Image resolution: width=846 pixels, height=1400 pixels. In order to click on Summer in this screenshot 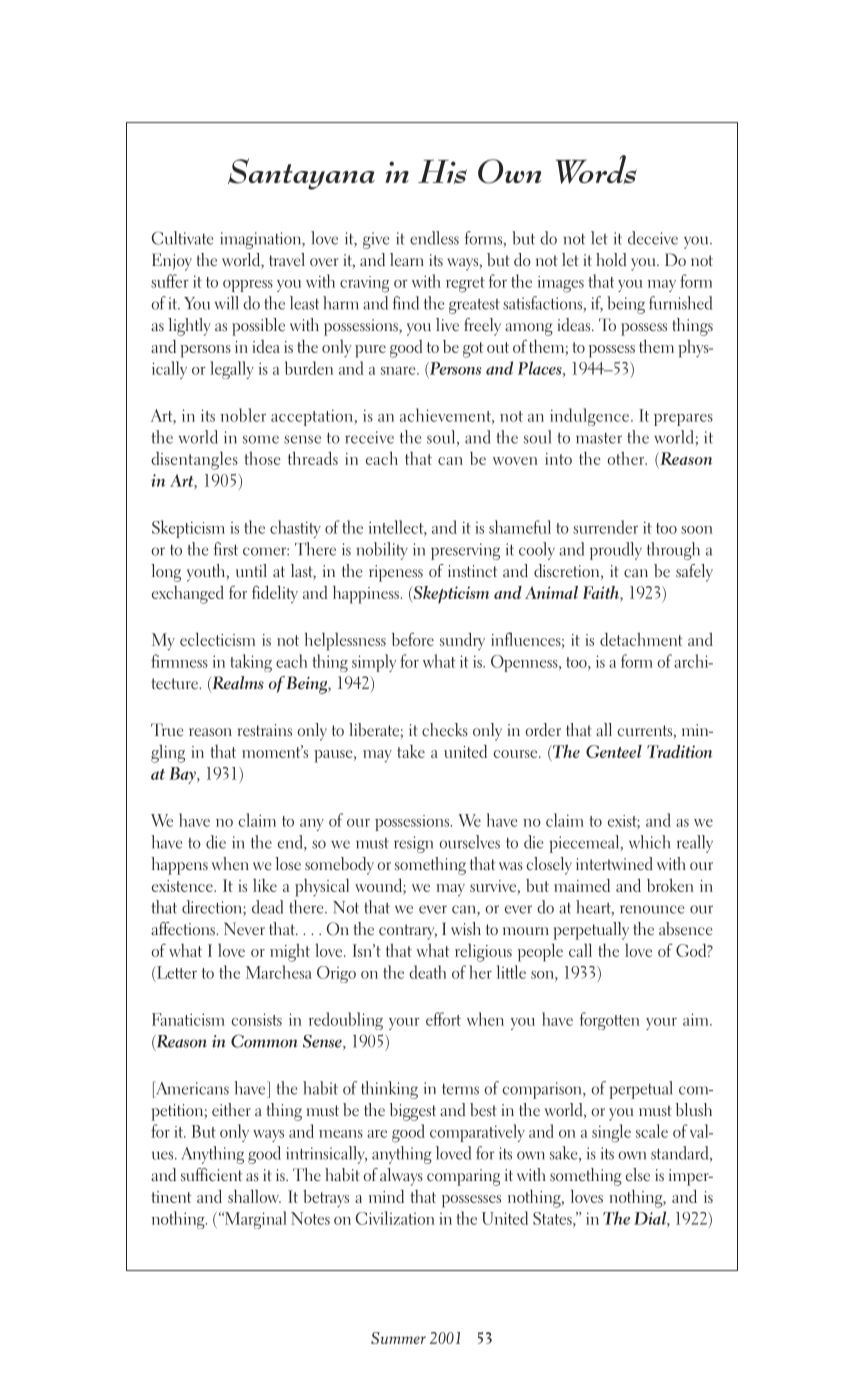, I will do `click(398, 1338)`.
